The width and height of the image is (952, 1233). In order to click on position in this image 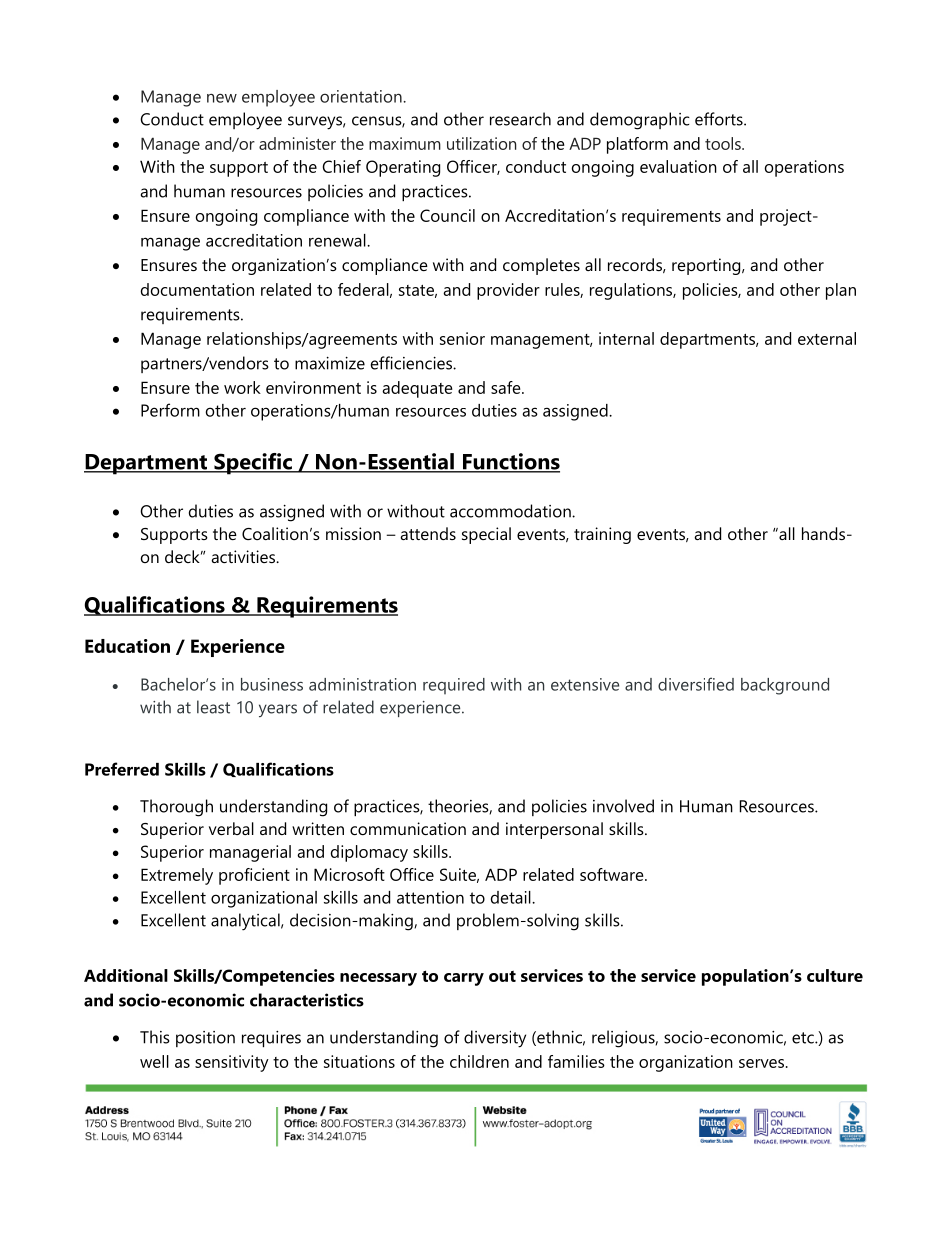, I will do `click(205, 1039)`.
